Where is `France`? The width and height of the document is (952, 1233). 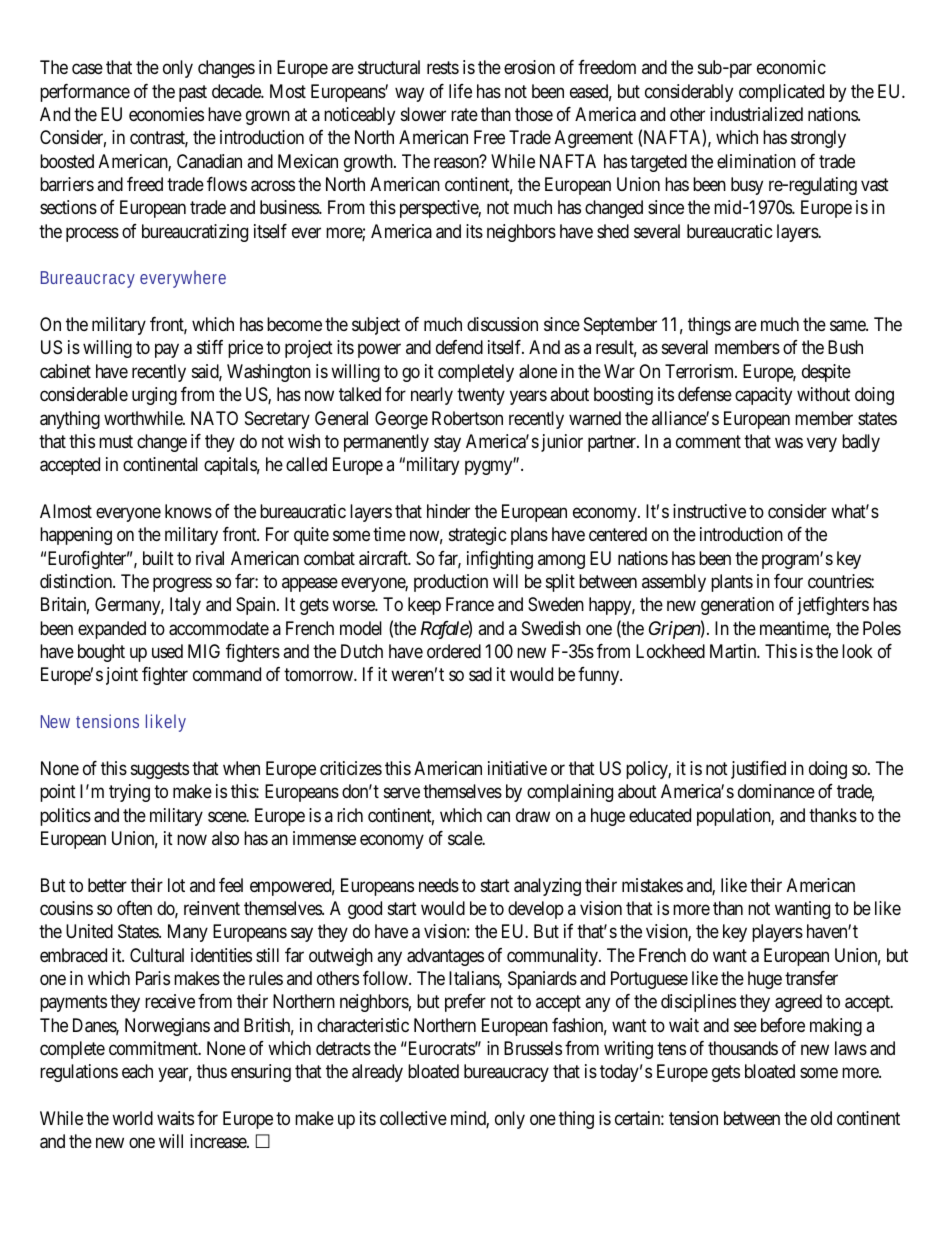 France is located at coordinates (470, 604).
